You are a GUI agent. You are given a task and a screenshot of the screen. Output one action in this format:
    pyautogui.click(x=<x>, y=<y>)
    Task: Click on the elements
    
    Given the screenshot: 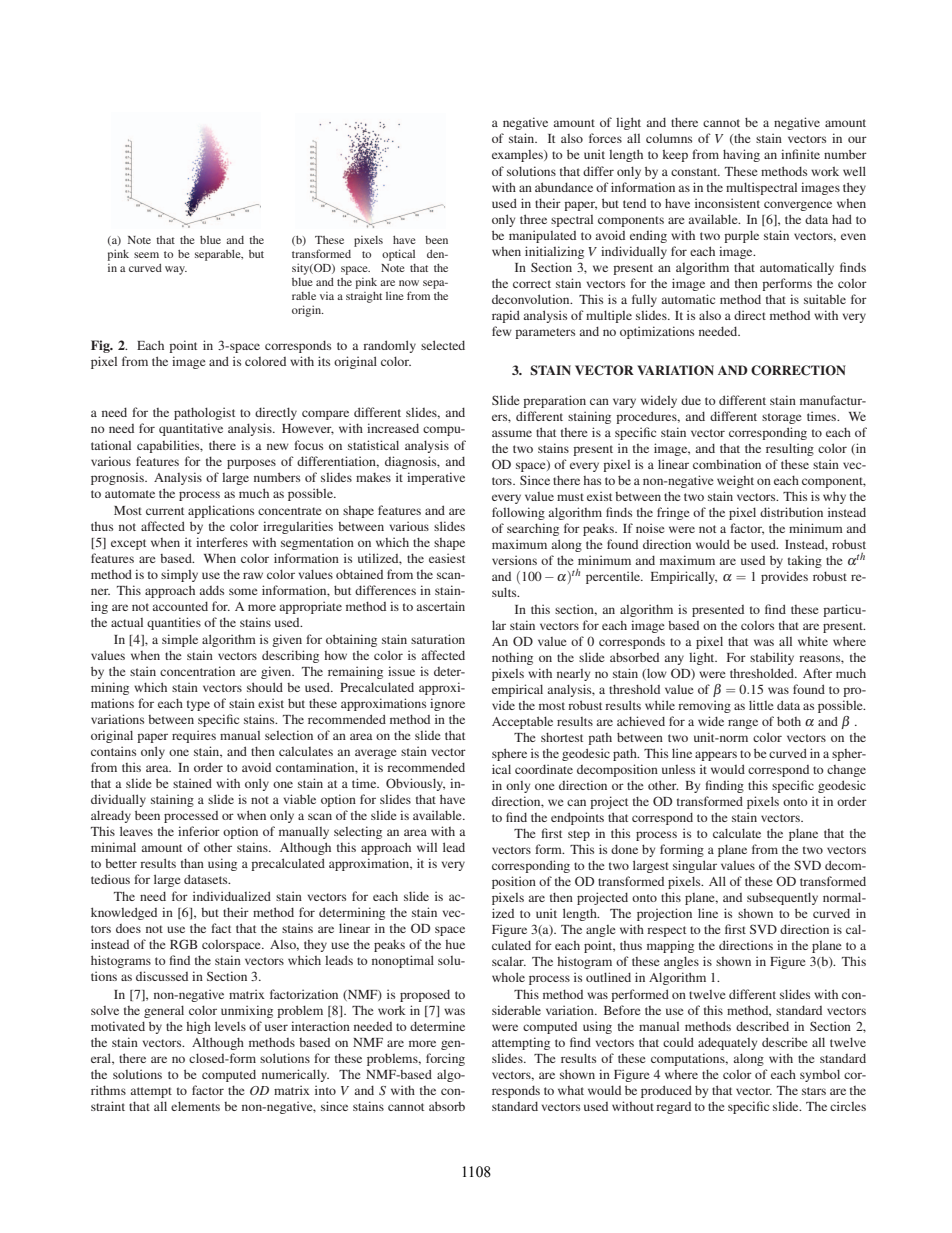 What is the action you would take?
    pyautogui.click(x=195, y=1106)
